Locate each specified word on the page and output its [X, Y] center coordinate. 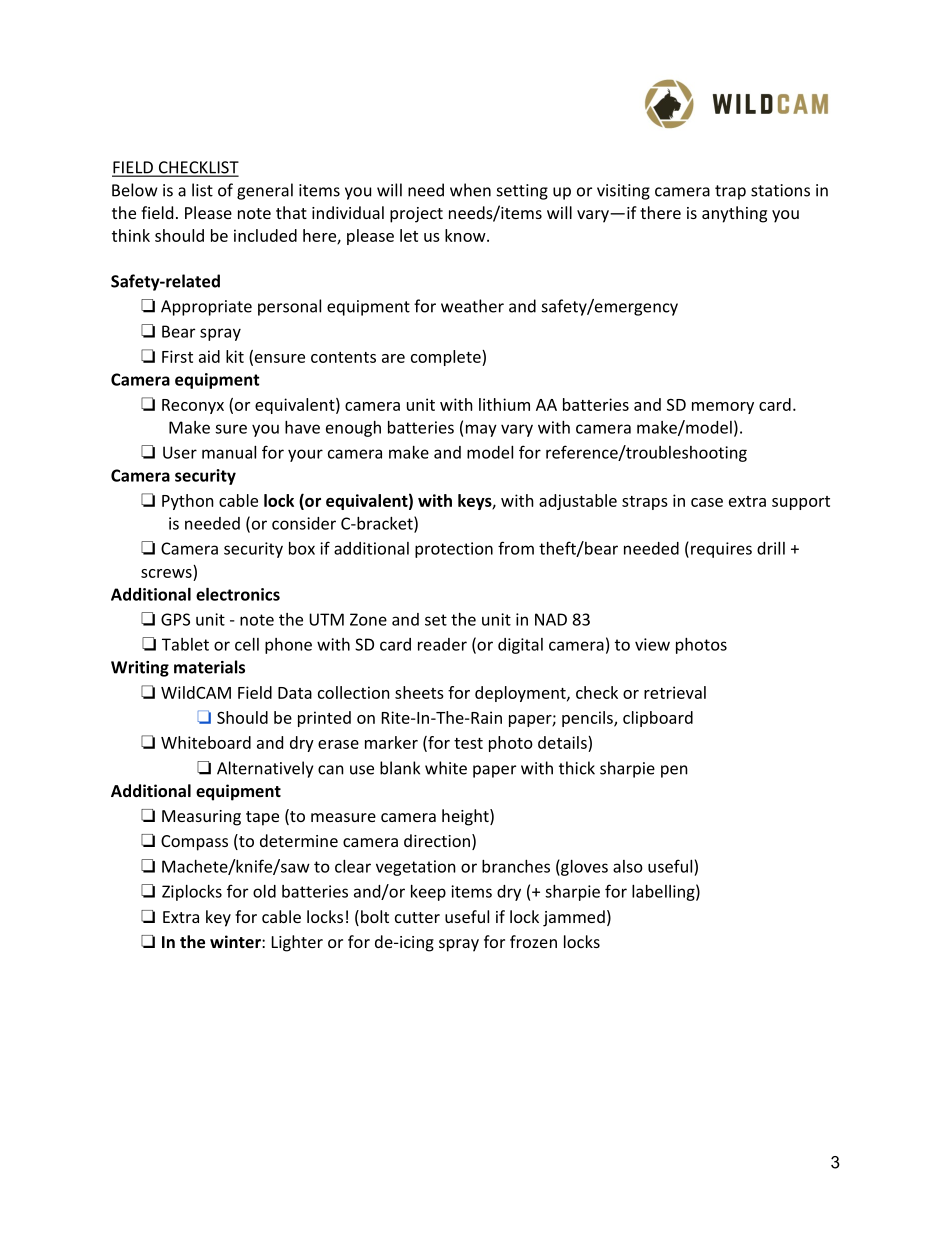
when [470, 190]
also [628, 866]
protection [454, 550]
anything [734, 214]
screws [166, 573]
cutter [417, 917]
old [264, 891]
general [265, 191]
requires [721, 550]
